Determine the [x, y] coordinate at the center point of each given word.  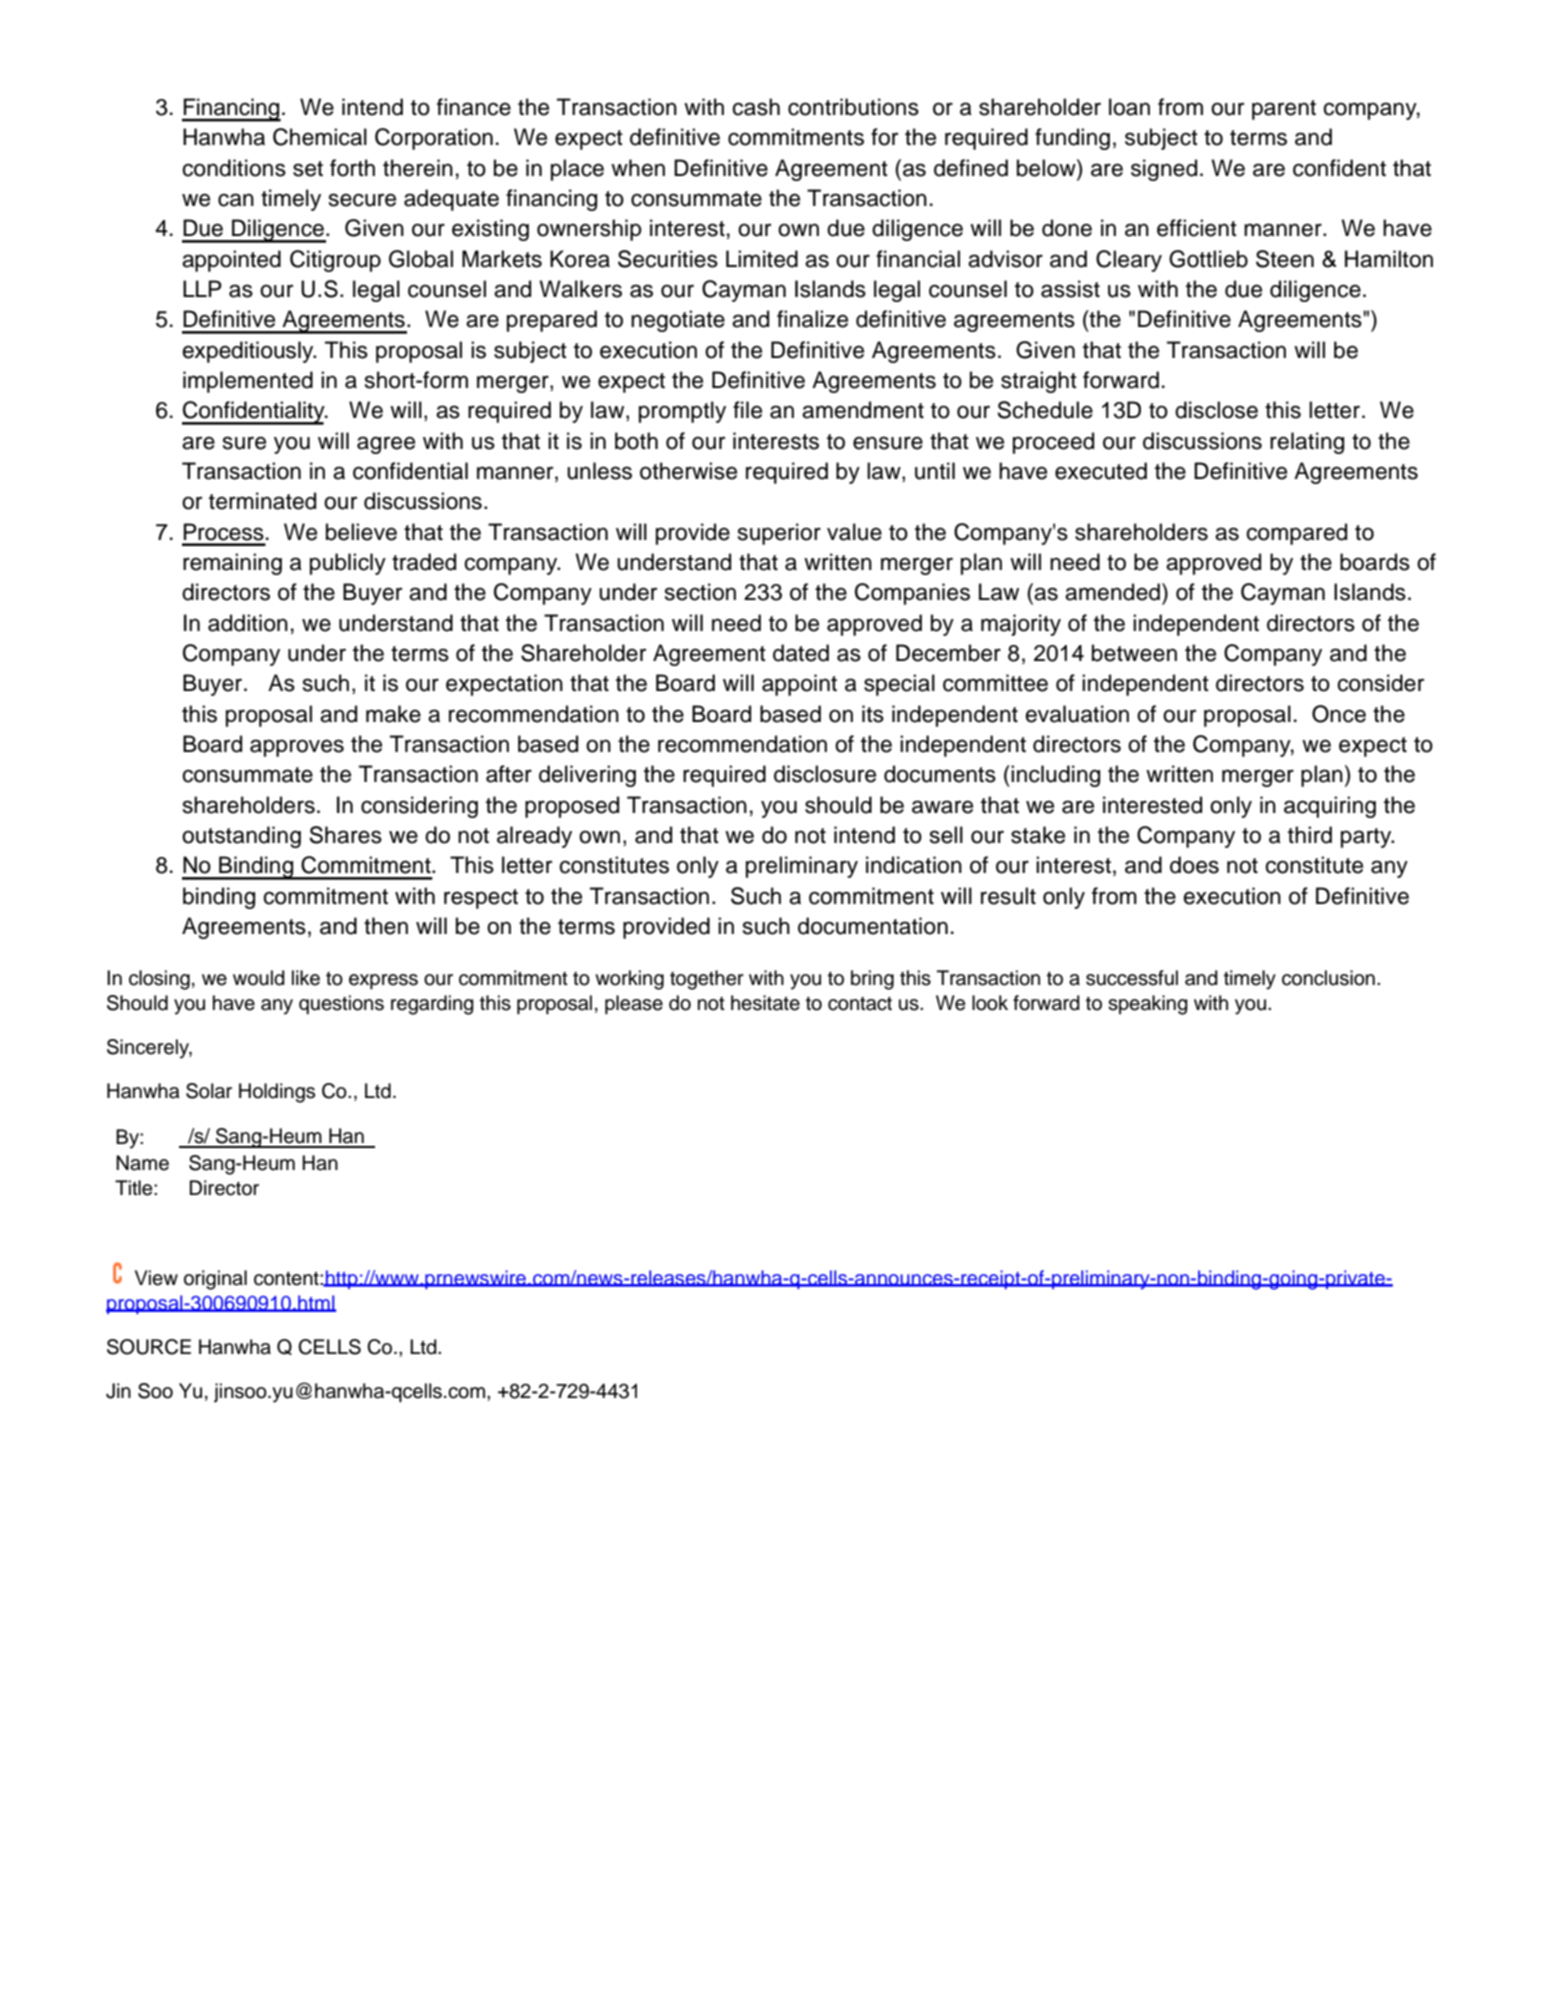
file [747, 410]
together [707, 980]
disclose [1216, 410]
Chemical [320, 137]
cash [756, 107]
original [215, 1280]
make [393, 714]
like [306, 978]
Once [1339, 714]
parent [1284, 110]
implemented [248, 382]
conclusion [1328, 978]
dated [801, 653]
